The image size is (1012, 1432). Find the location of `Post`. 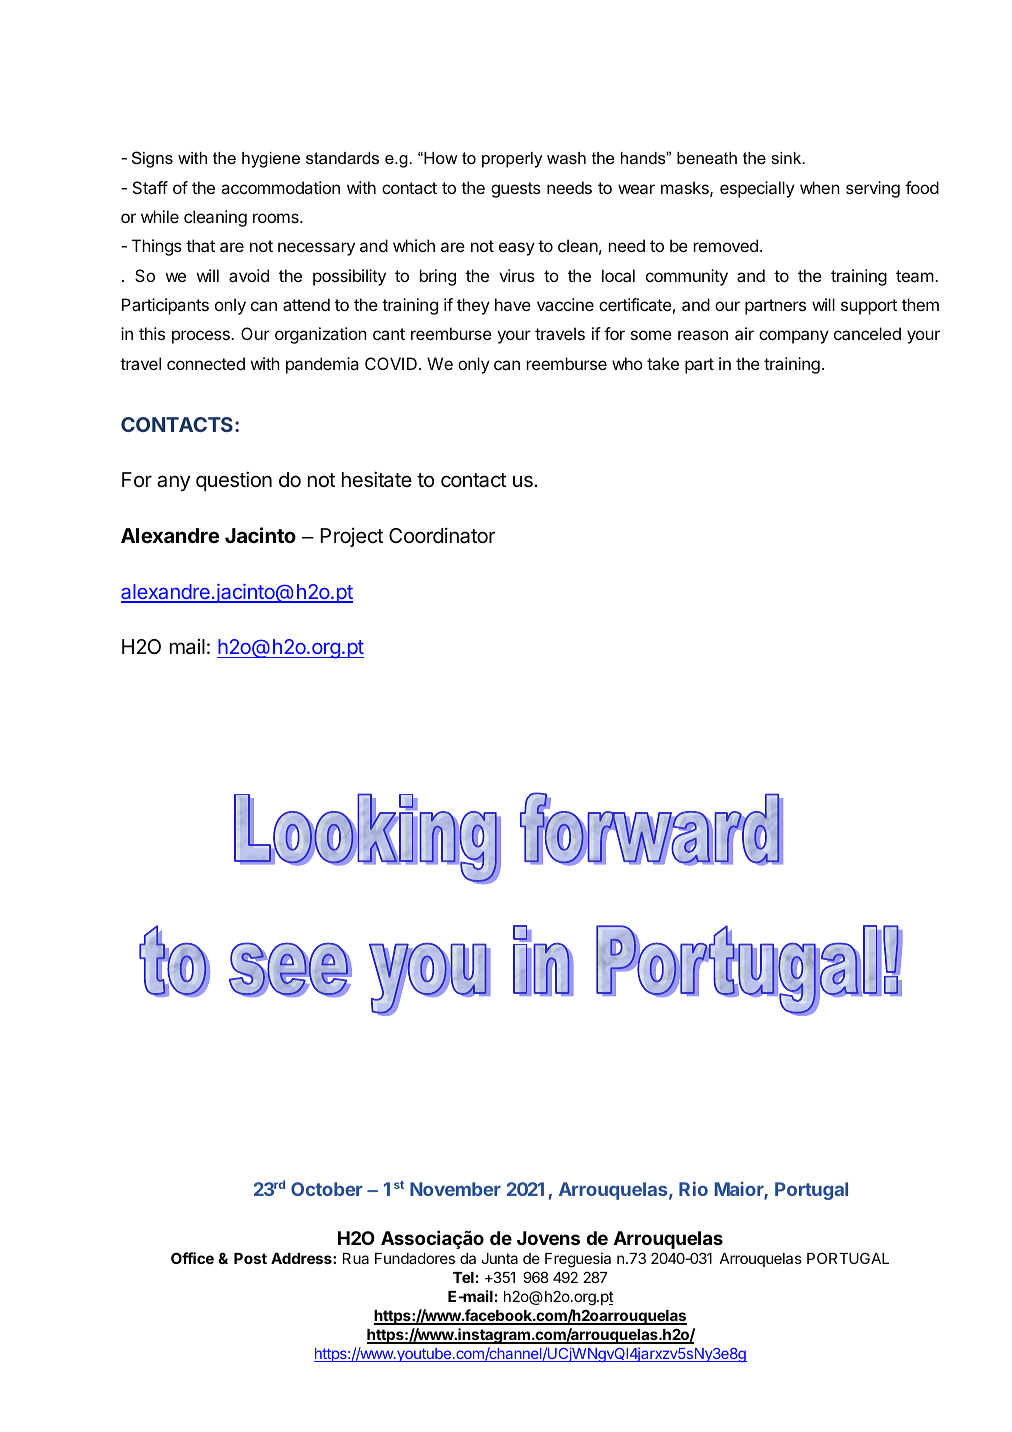

Post is located at coordinates (250, 1258).
